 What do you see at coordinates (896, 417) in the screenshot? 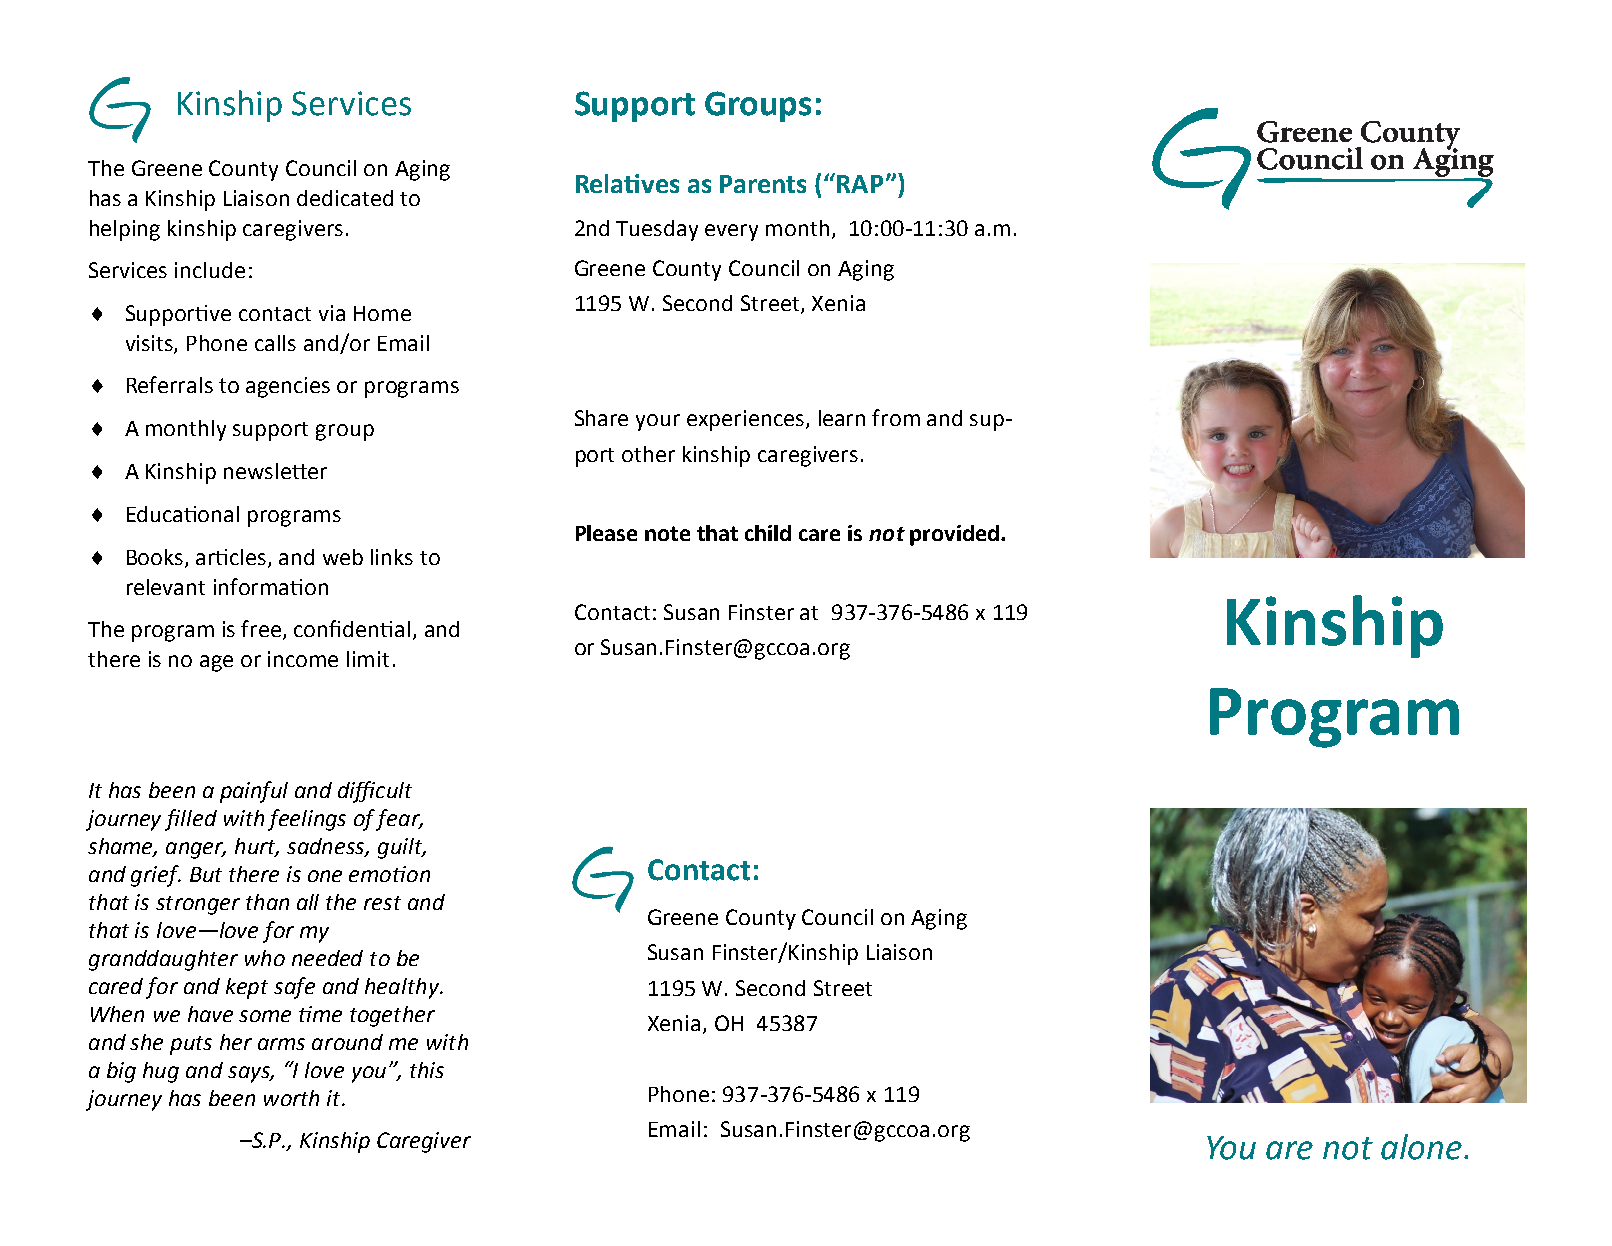
I see `from` at bounding box center [896, 417].
